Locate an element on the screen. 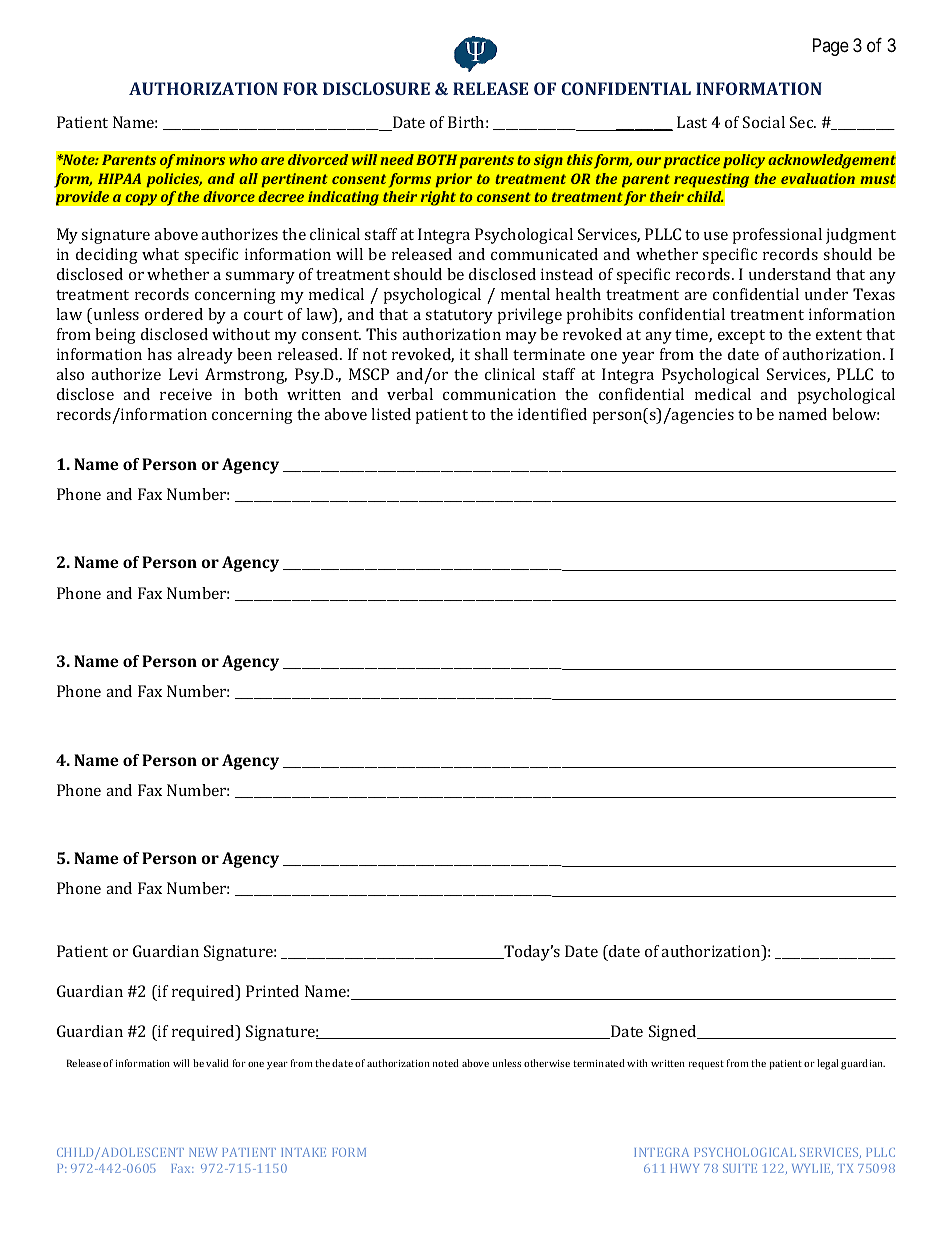 This screenshot has width=952, height=1233. communication is located at coordinates (499, 394).
